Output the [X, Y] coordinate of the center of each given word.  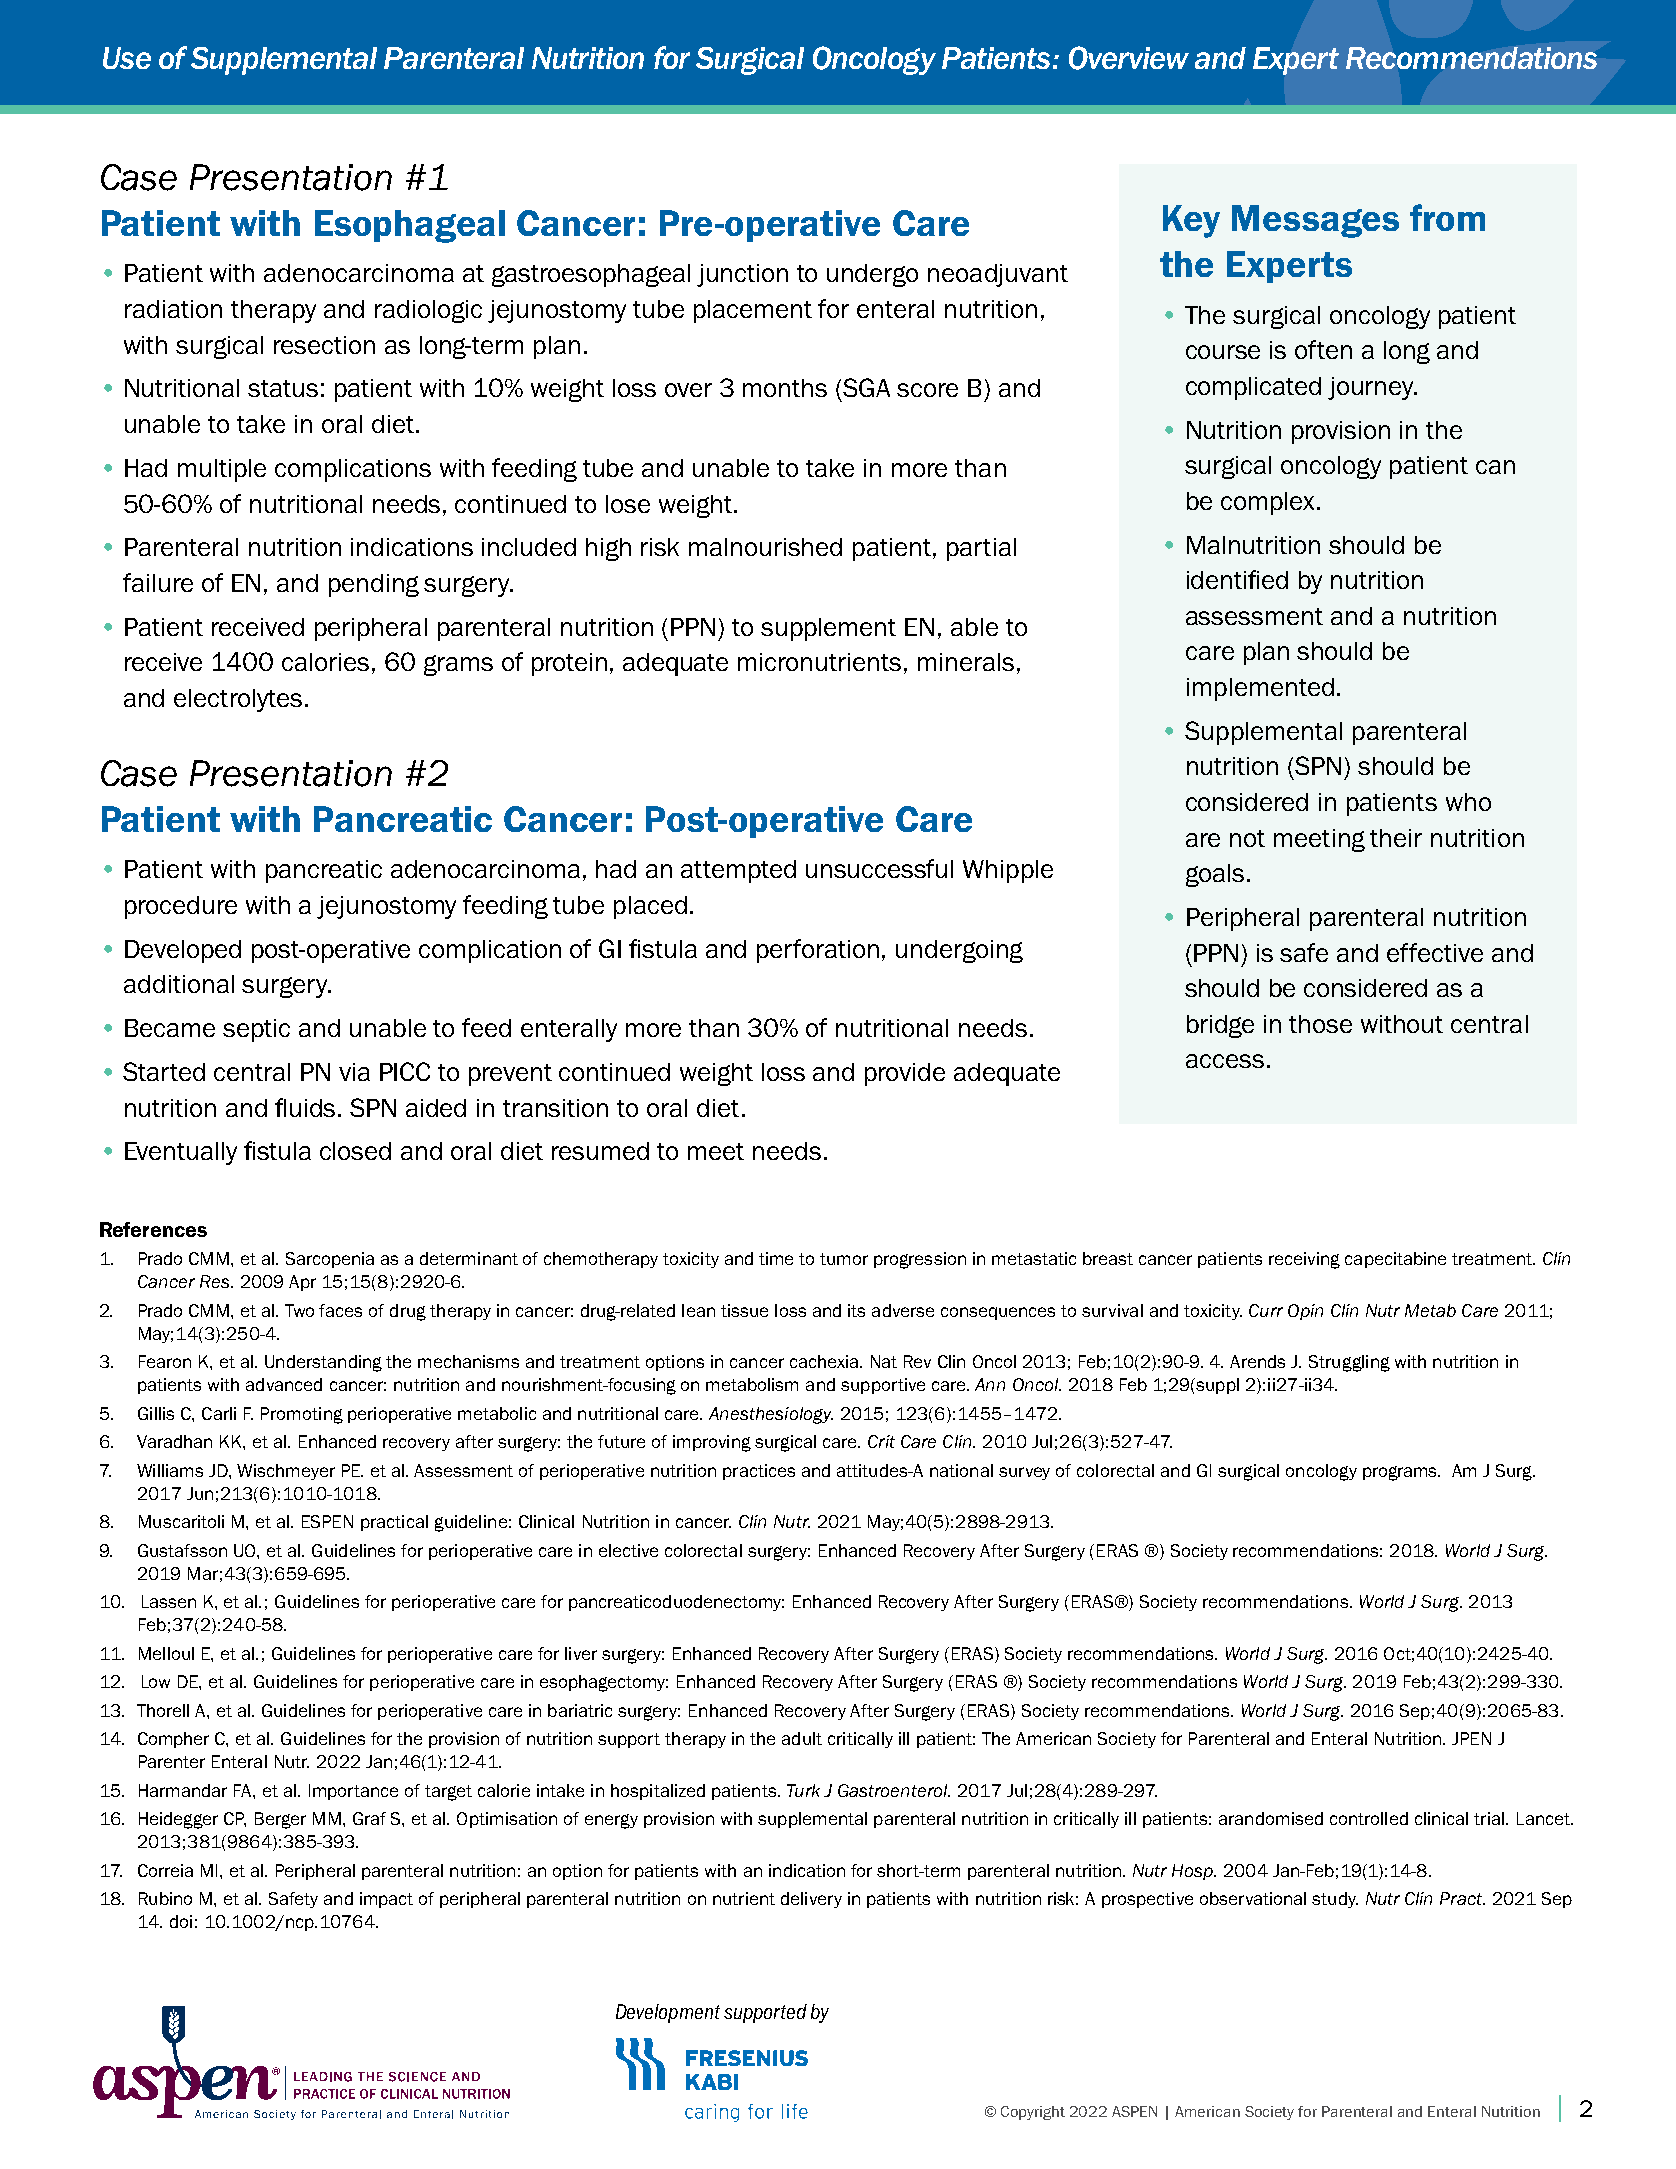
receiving [1304, 1260]
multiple [222, 470]
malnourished [765, 547]
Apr [302, 1283]
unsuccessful [879, 868]
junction [742, 275]
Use [127, 58]
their [1396, 838]
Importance [353, 1792]
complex [1267, 503]
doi [181, 1921]
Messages [1315, 221]
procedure [181, 907]
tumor [844, 1259]
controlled [1369, 1818]
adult [802, 1738]
